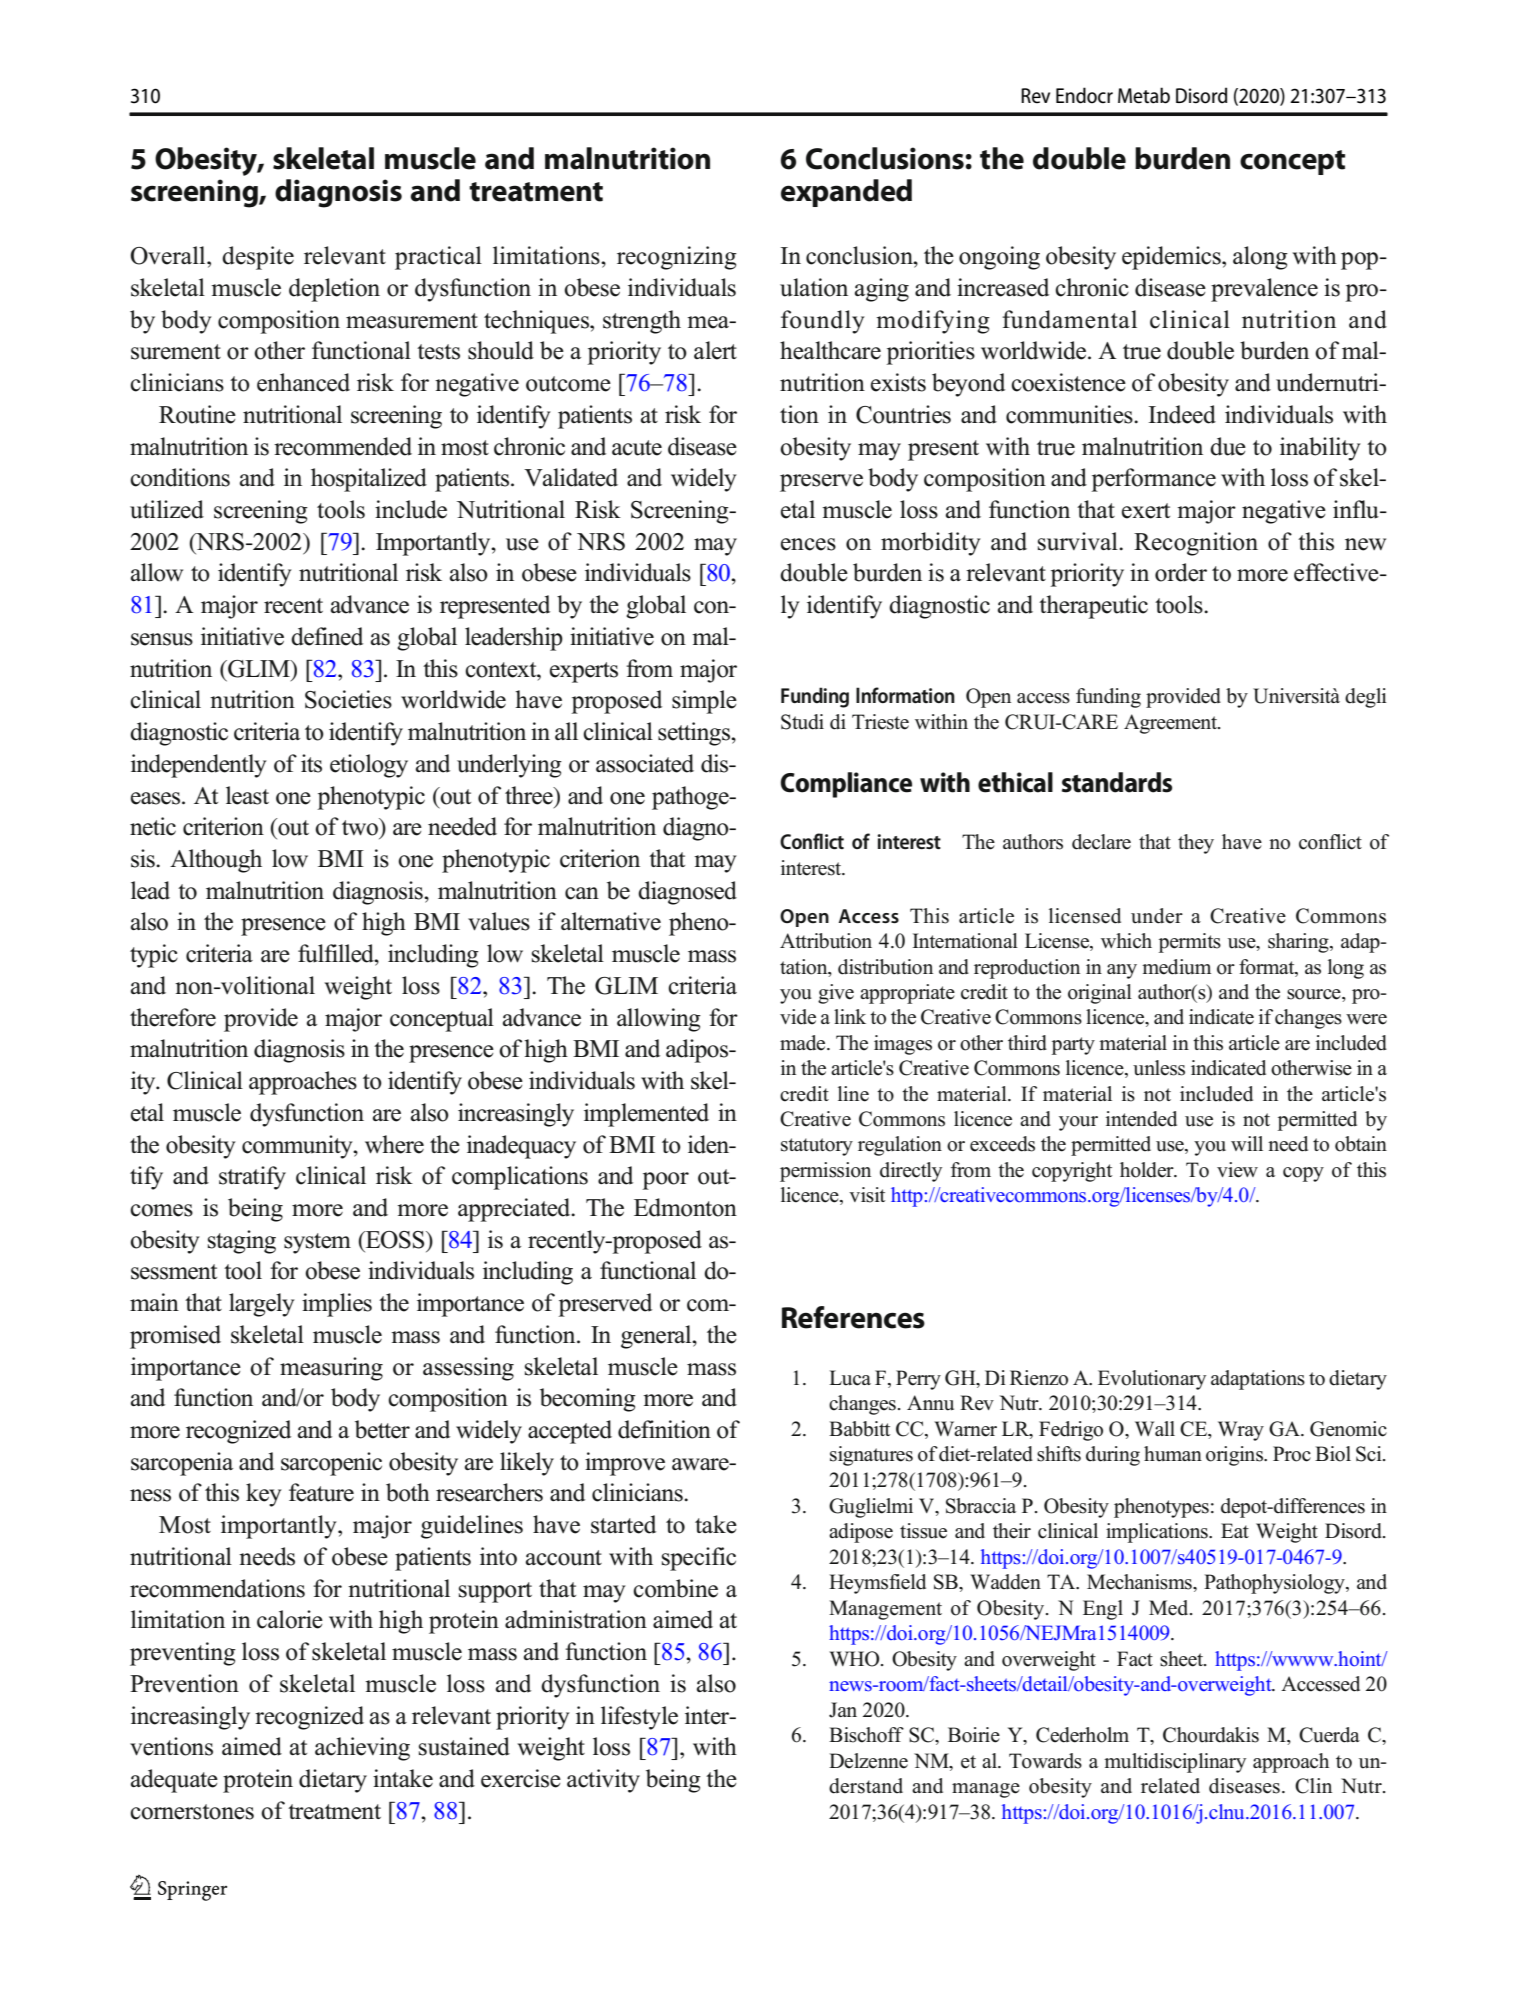 The width and height of the screenshot is (1517, 2015). I want to click on Metab, so click(1144, 95).
